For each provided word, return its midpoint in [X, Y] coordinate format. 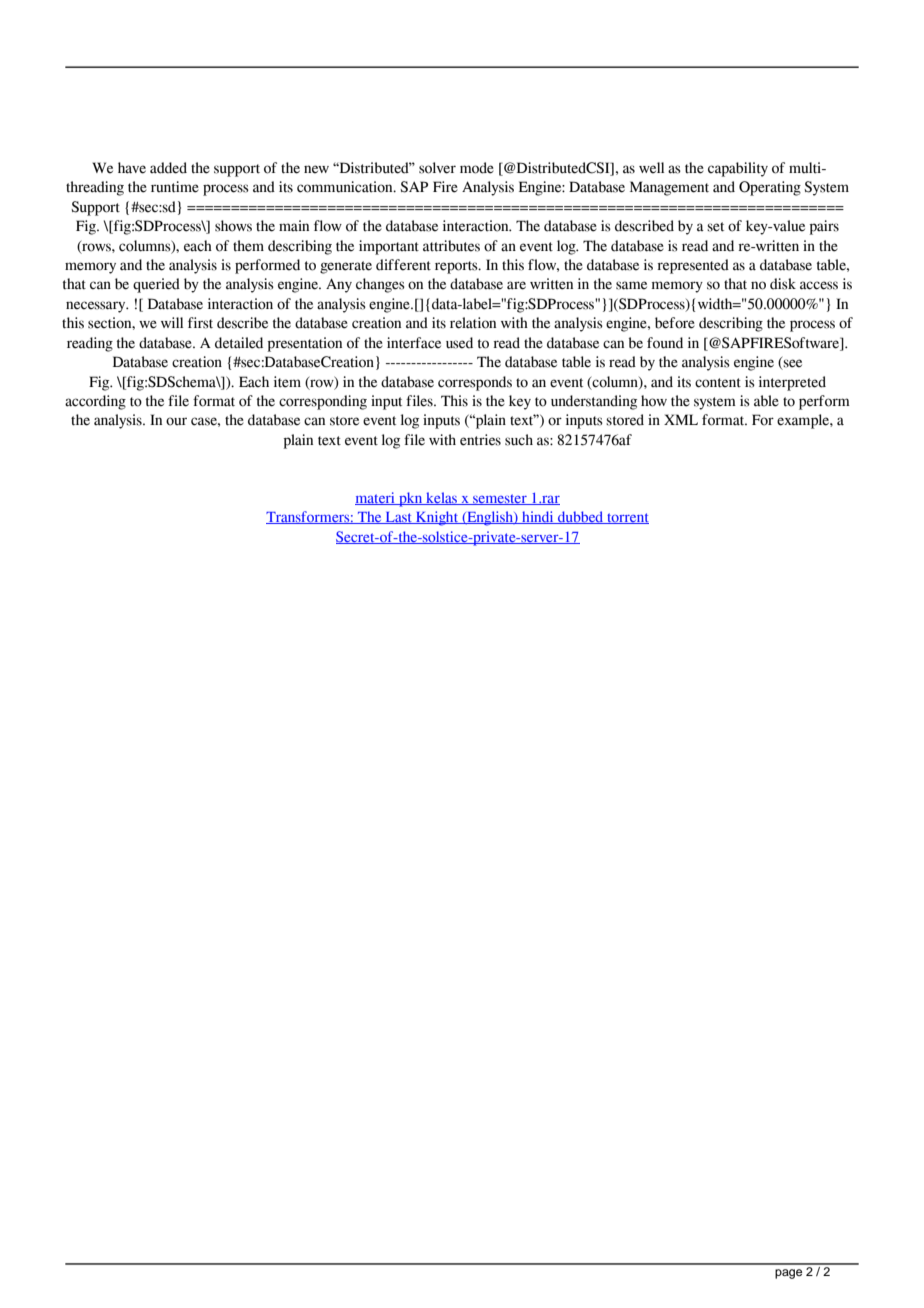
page [788, 1274]
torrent [627, 518]
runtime [175, 187]
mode [477, 168]
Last [398, 518]
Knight [437, 518]
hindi [538, 517]
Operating [770, 188]
